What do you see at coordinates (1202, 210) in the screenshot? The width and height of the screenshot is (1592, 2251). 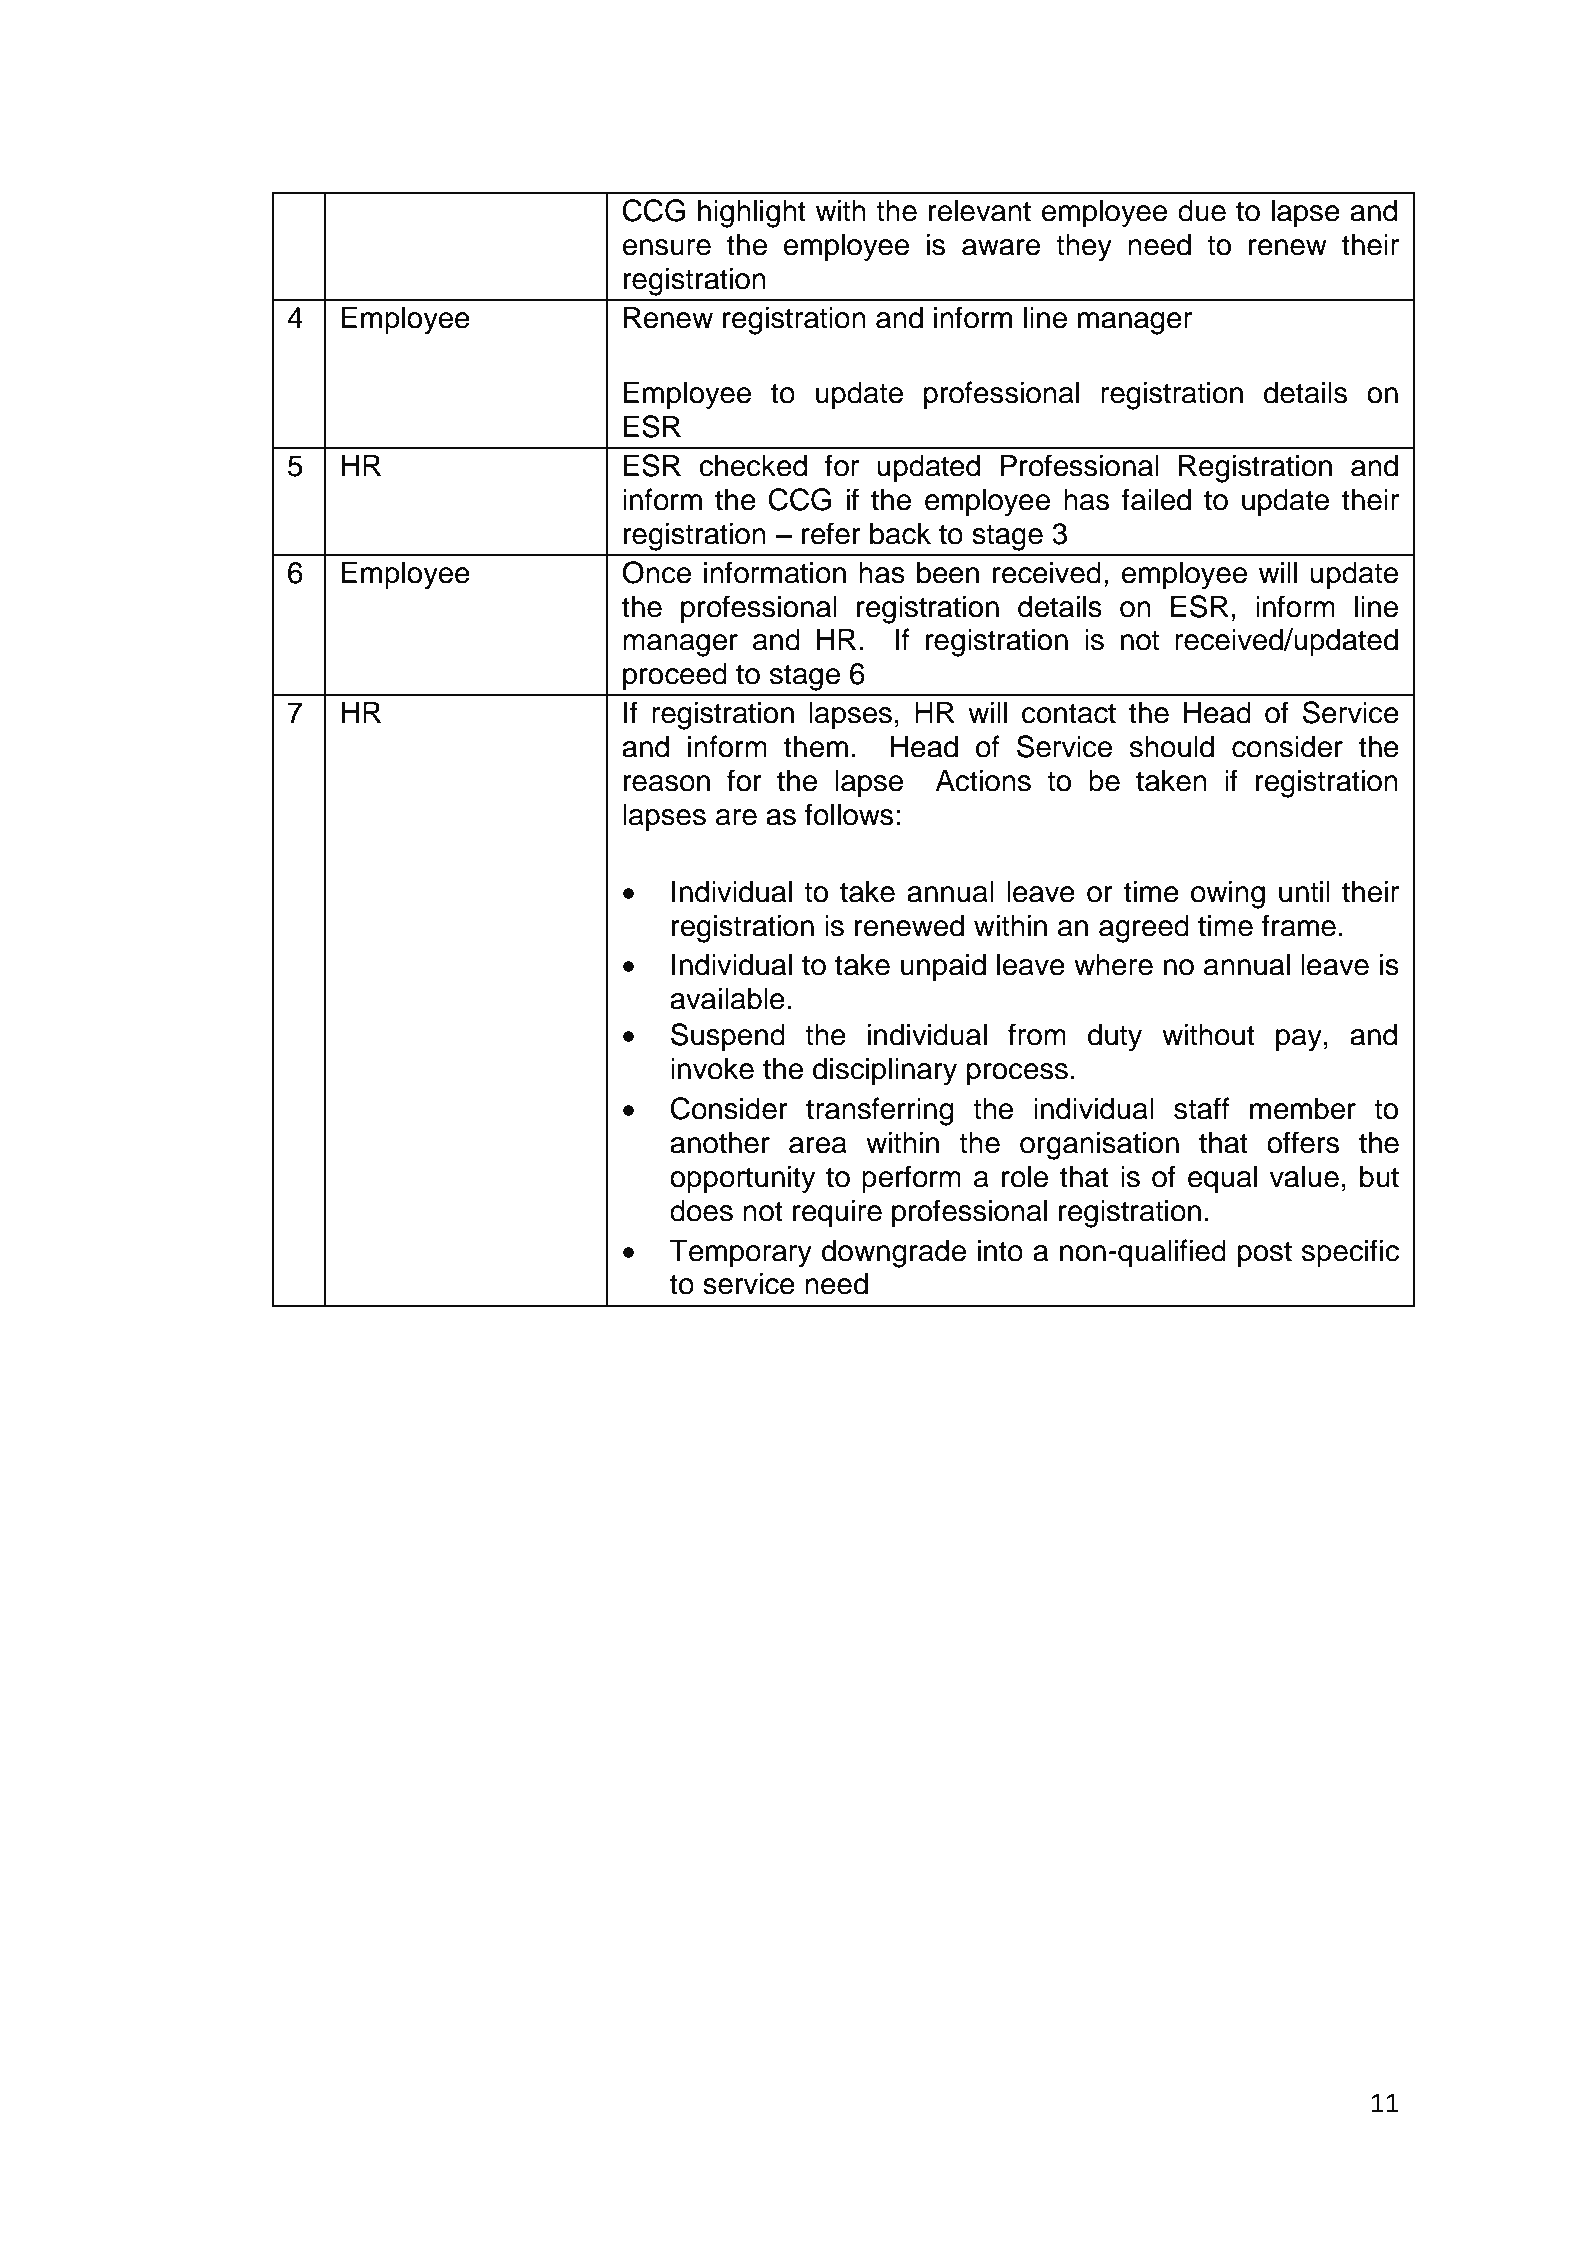 I see `due` at bounding box center [1202, 210].
